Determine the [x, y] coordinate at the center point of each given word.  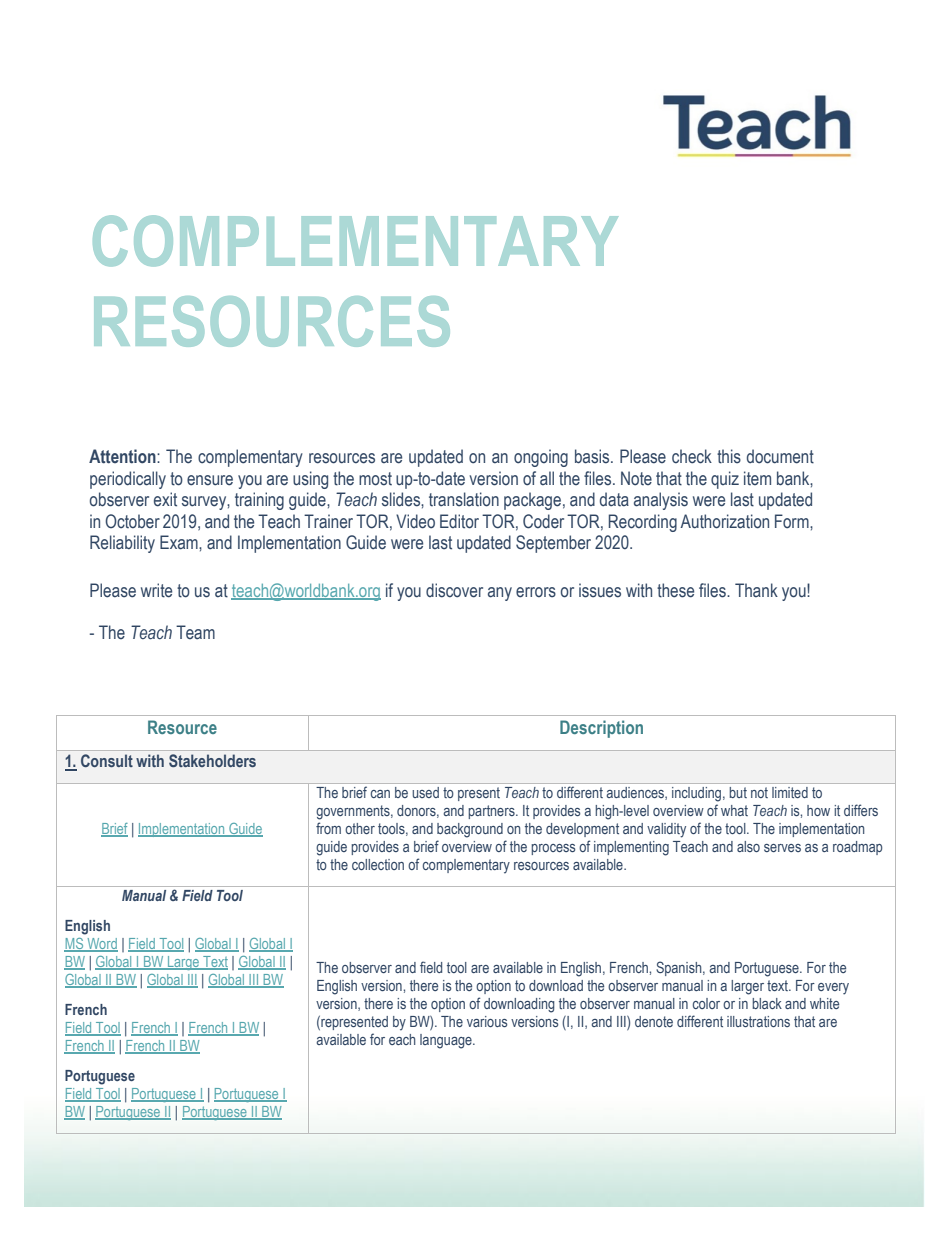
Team [195, 632]
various [487, 1021]
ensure [210, 480]
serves [782, 848]
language [447, 1041]
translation [464, 499]
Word [101, 945]
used [425, 792]
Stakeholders [212, 760]
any [500, 594]
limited [790, 792]
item [757, 478]
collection [378, 864]
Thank [756, 590]
